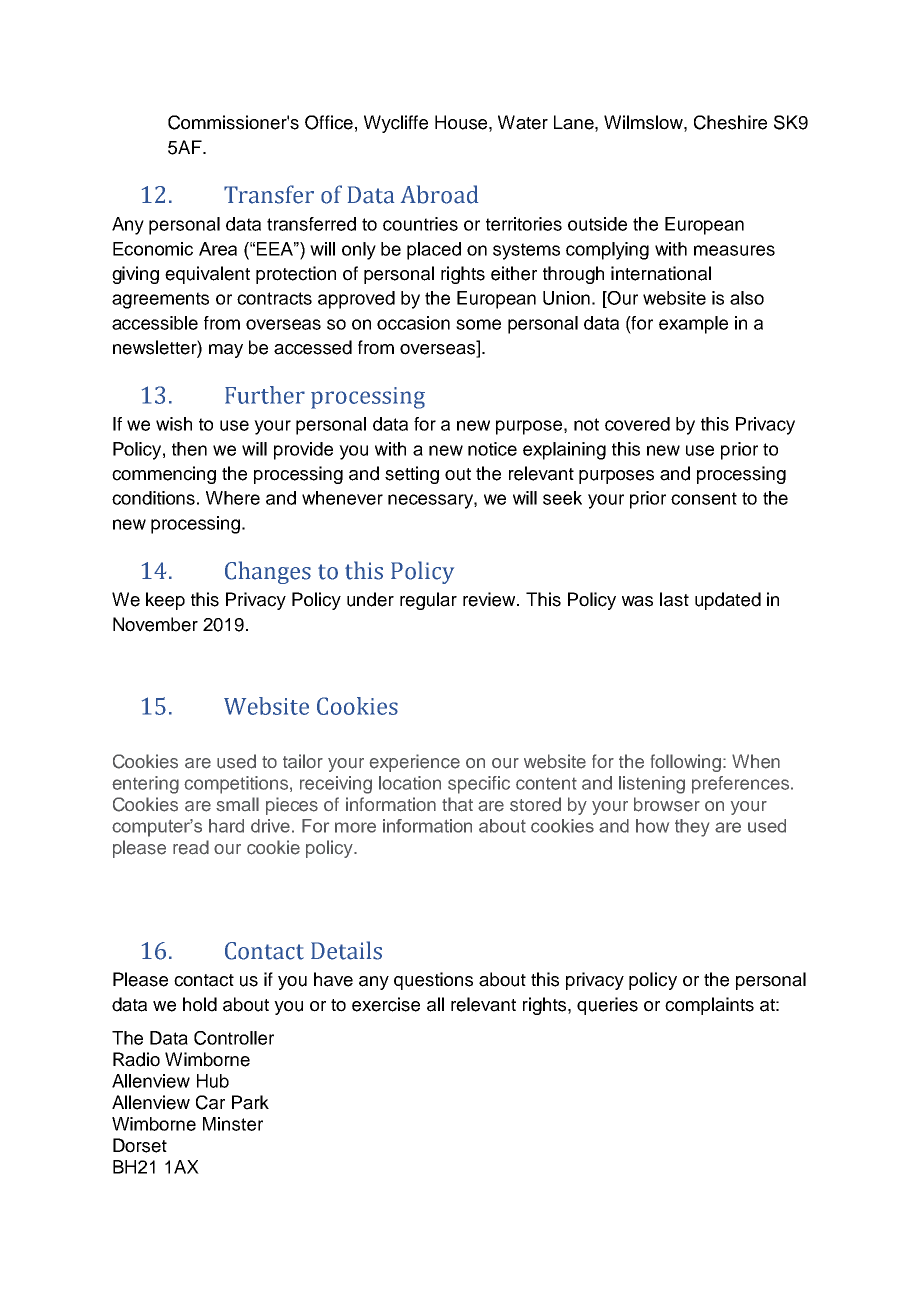 The height and width of the image is (1308, 924). I want to click on that, so click(457, 804).
